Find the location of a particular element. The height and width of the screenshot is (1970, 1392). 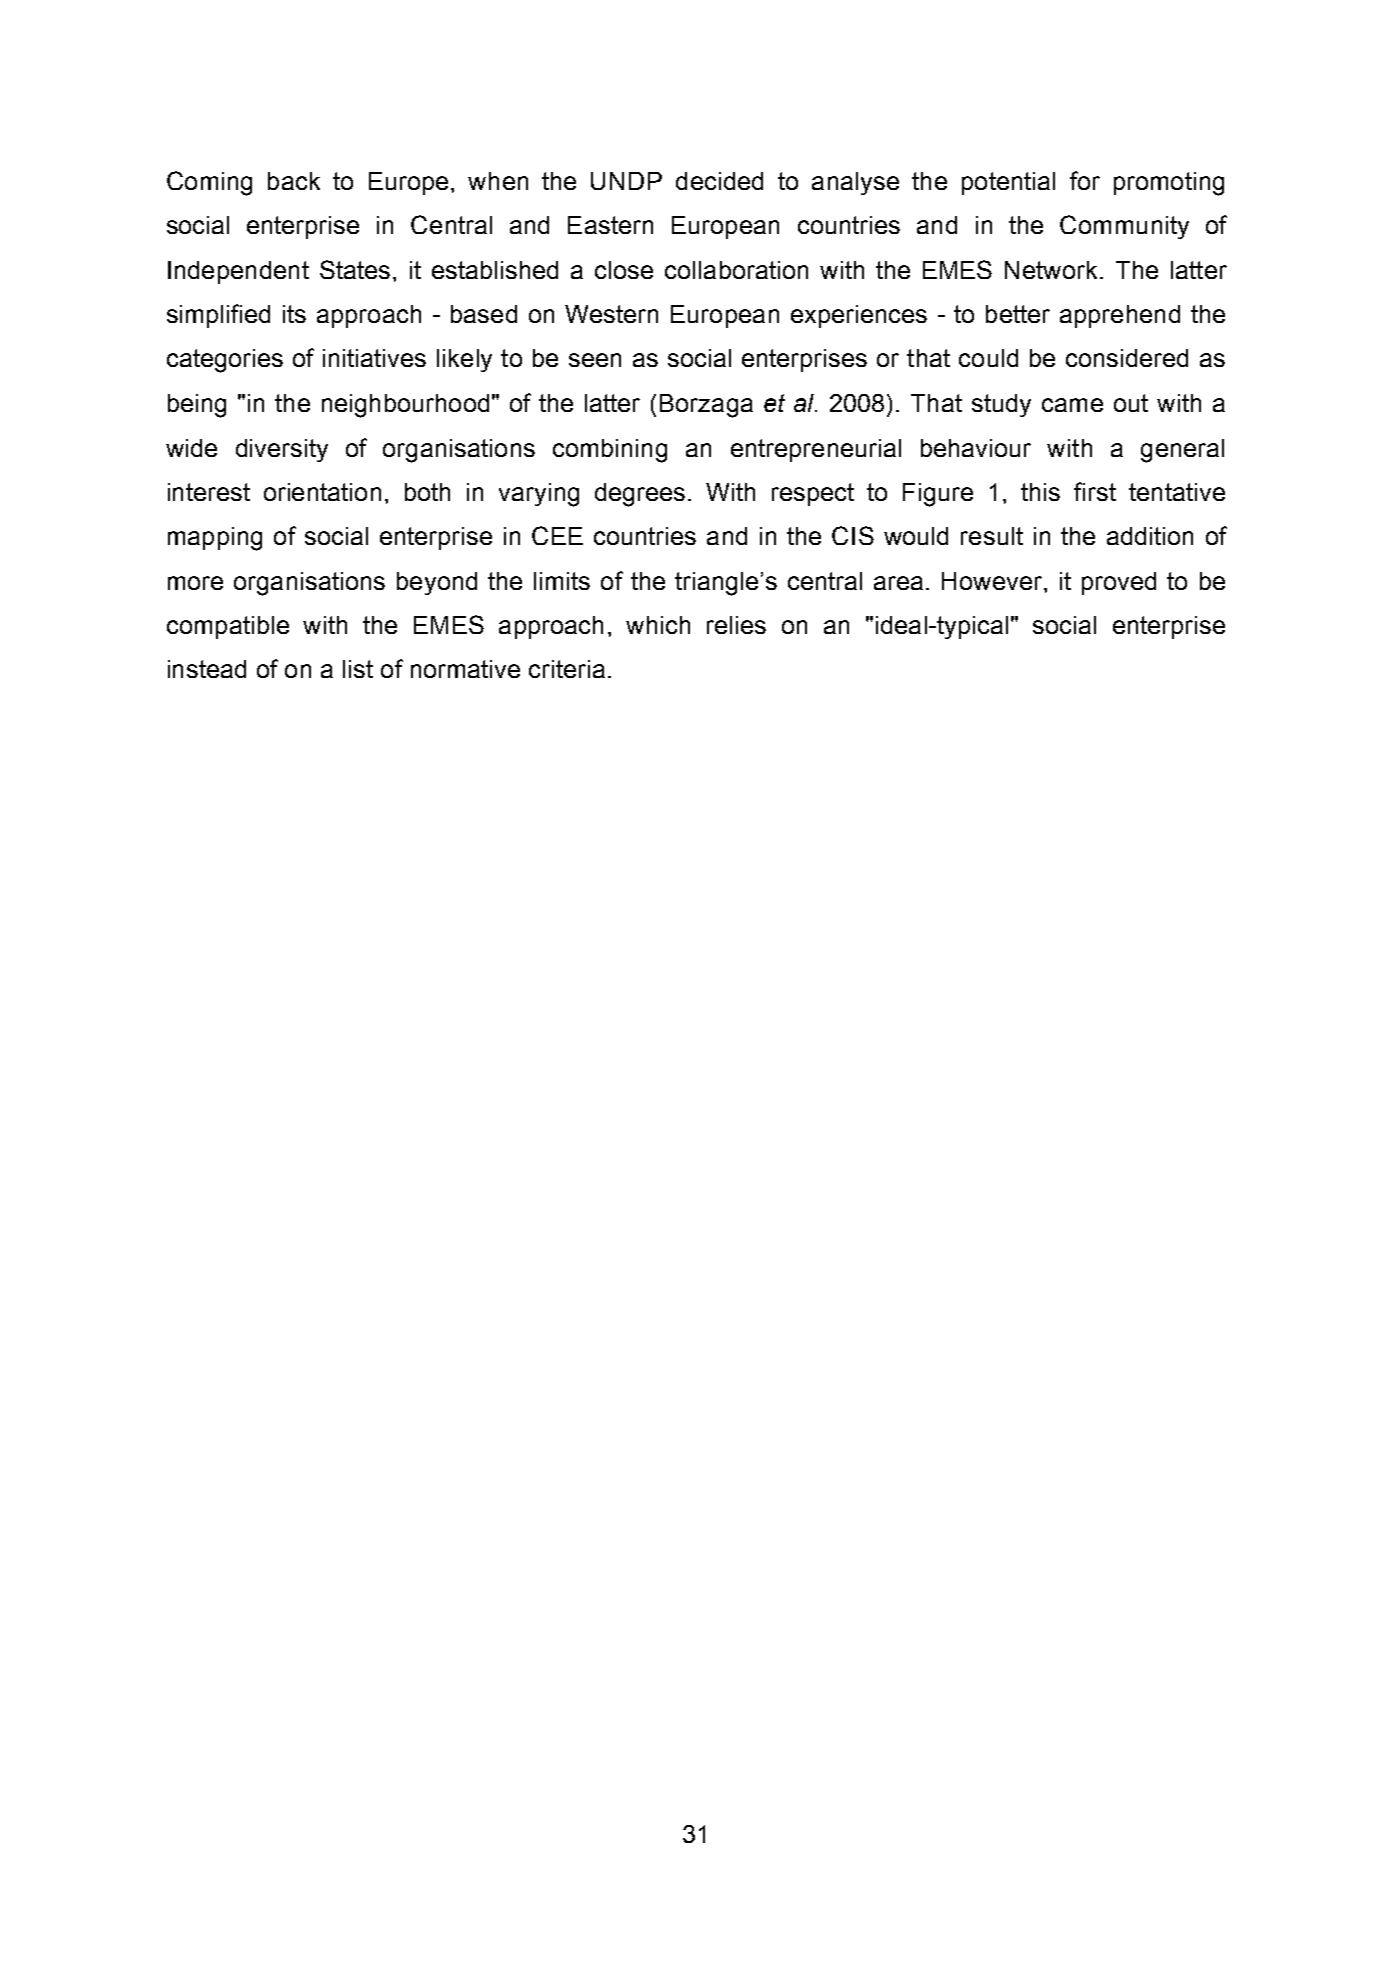

mapping is located at coordinates (215, 539).
